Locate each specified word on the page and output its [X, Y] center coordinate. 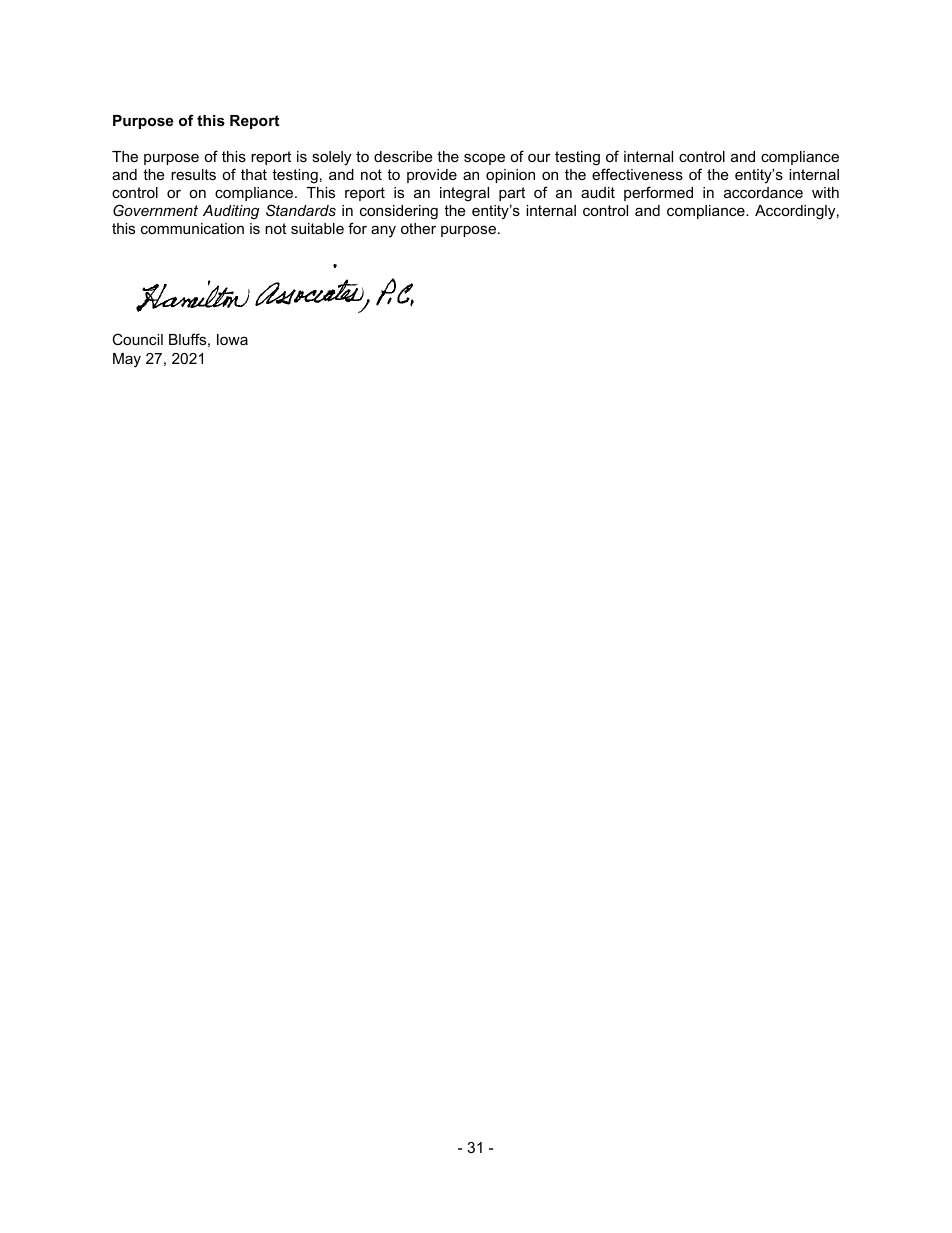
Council [137, 339]
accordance [763, 192]
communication [192, 228]
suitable [317, 228]
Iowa [232, 339]
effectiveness [637, 174]
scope [484, 159]
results [193, 174]
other [418, 228]
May [127, 360]
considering [399, 212]
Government [155, 210]
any [383, 231]
